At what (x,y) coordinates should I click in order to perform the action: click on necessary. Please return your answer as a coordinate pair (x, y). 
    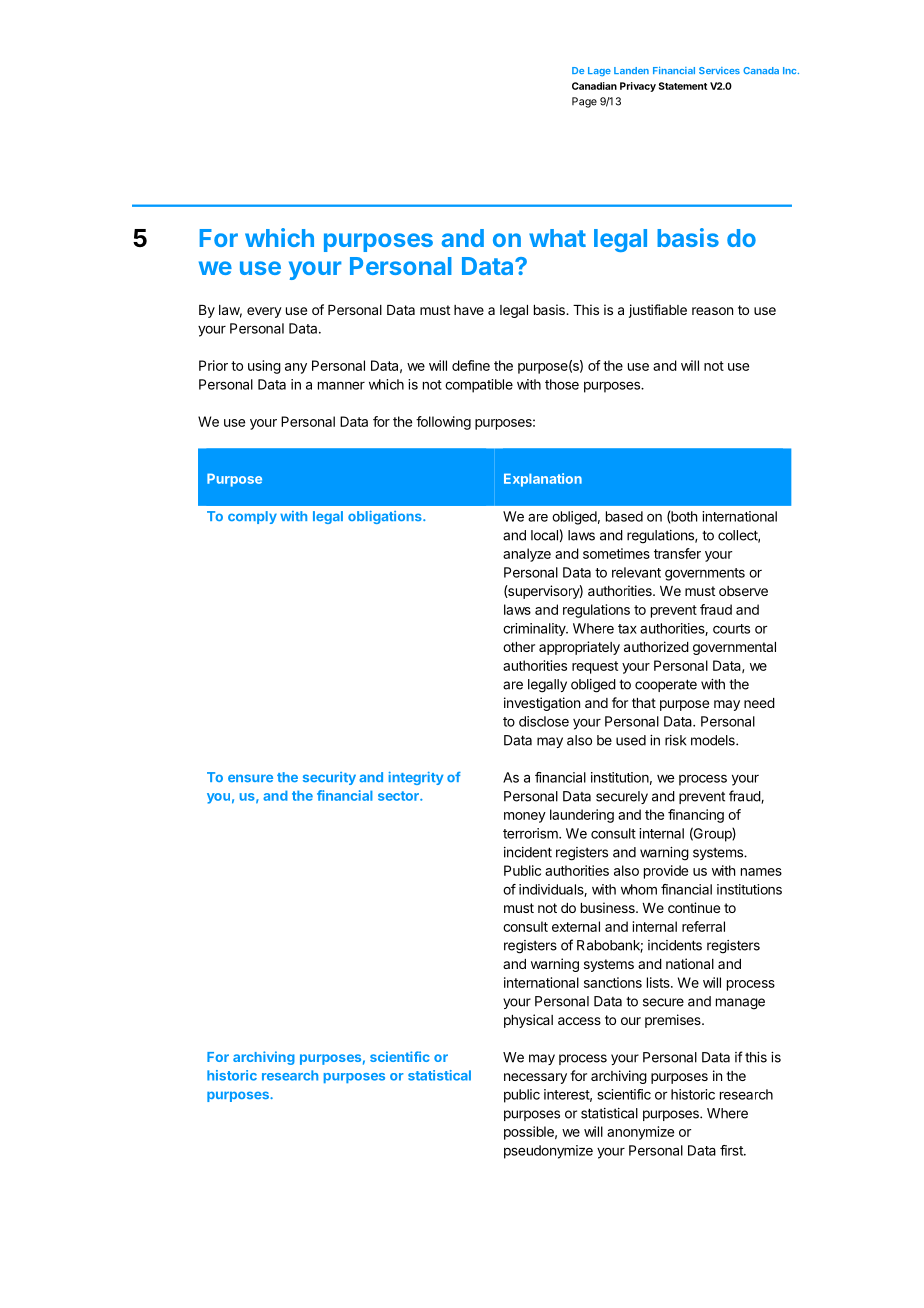
    Looking at the image, I should click on (535, 1078).
